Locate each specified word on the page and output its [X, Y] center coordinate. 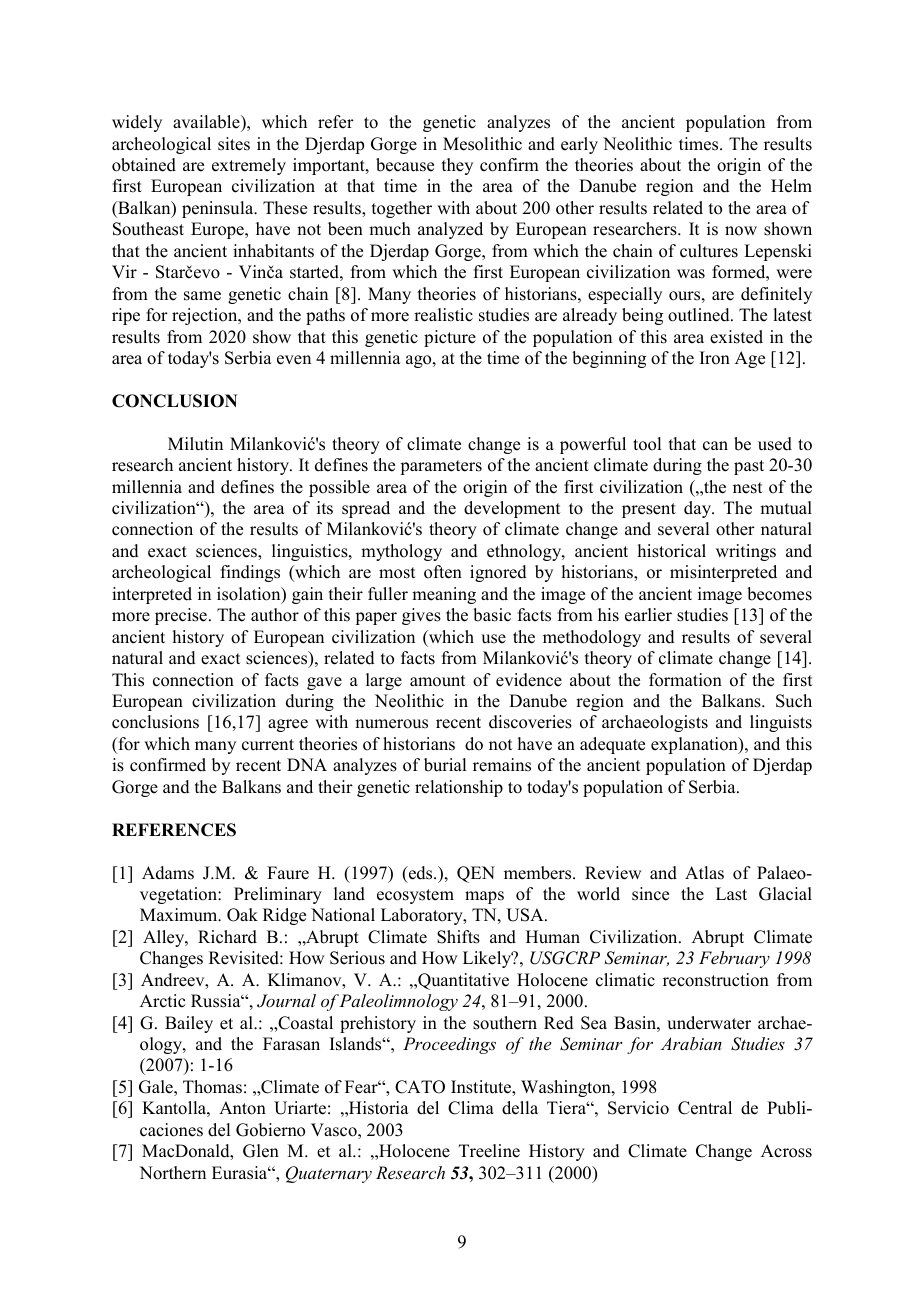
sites [234, 144]
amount [437, 681]
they [457, 166]
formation [685, 680]
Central [705, 1108]
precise [181, 616]
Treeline [489, 1151]
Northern [172, 1173]
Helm [791, 186]
